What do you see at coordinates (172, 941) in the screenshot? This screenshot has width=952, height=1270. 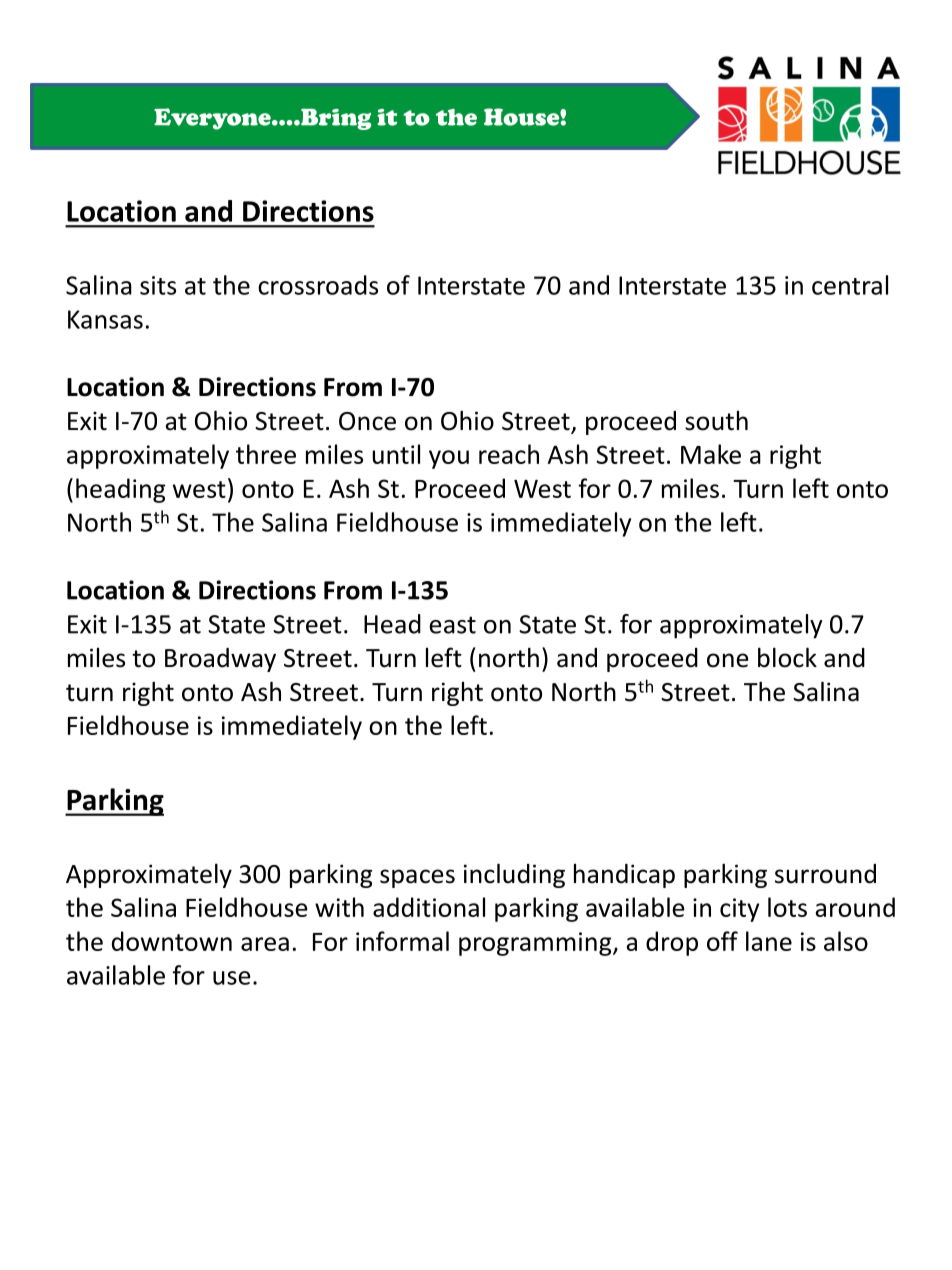 I see `downtown` at bounding box center [172, 941].
